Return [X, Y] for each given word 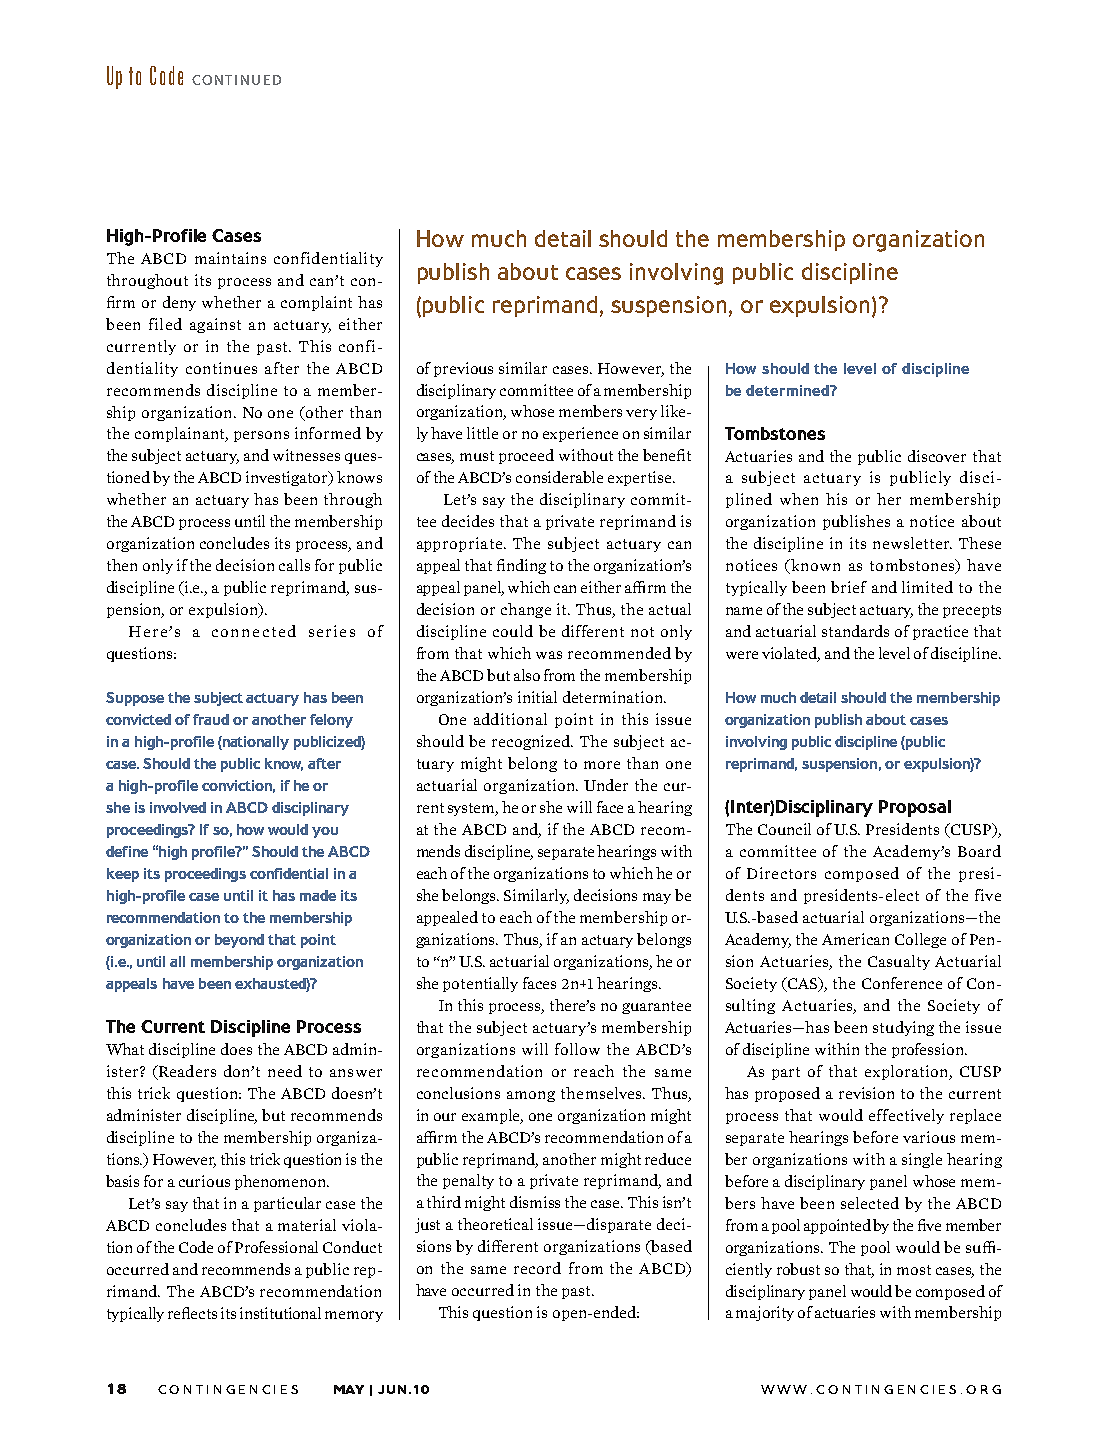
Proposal [915, 808]
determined [788, 390]
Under [606, 785]
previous [463, 369]
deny [179, 303]
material [307, 1225]
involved [178, 807]
